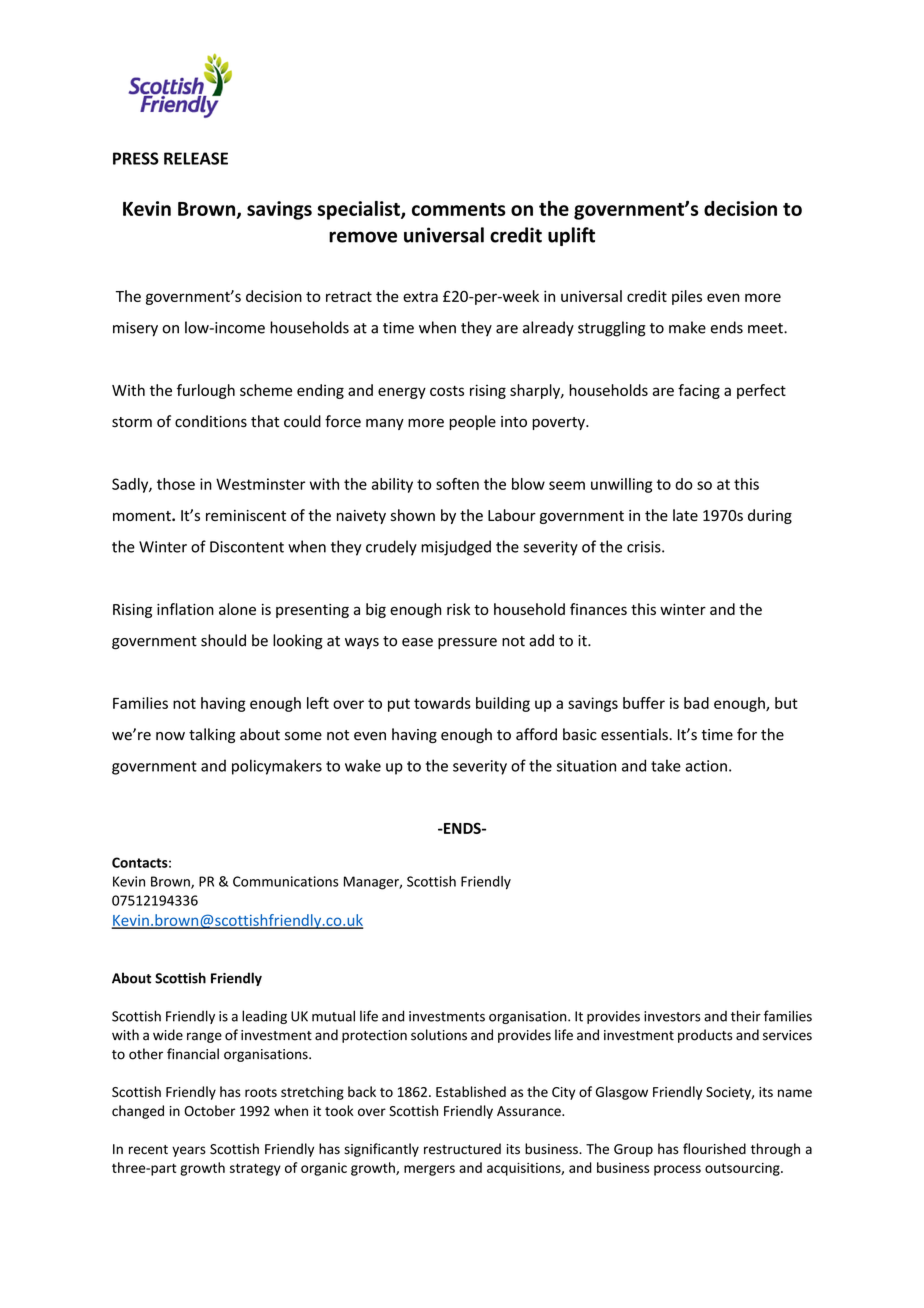 This image has height=1308, width=924. What do you see at coordinates (462, 1149) in the image?
I see `restructured` at bounding box center [462, 1149].
